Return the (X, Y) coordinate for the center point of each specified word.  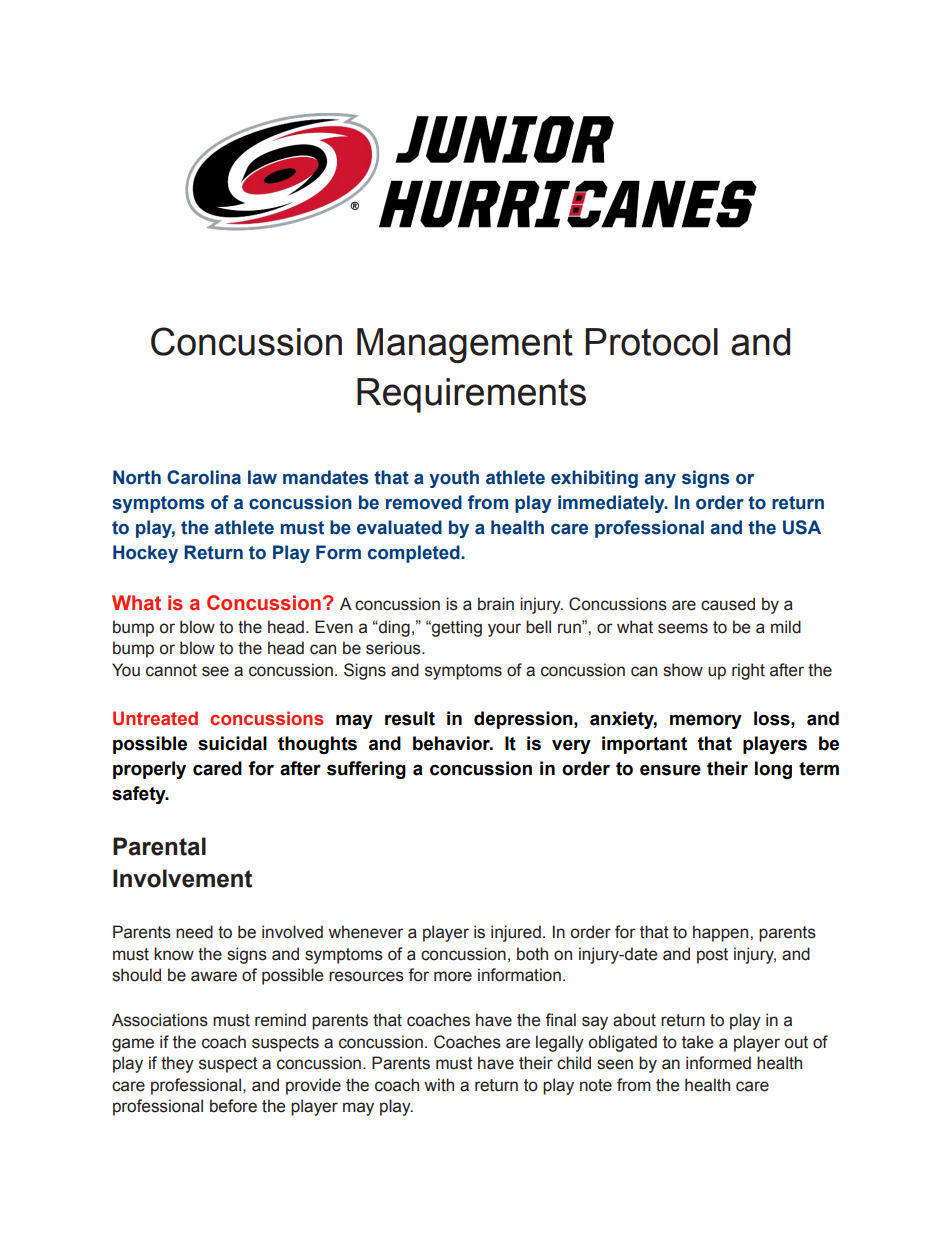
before (233, 1106)
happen (722, 933)
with (439, 1085)
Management (465, 345)
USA (802, 527)
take (697, 1042)
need (194, 932)
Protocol (651, 342)
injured (516, 933)
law (262, 477)
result (410, 718)
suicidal (232, 743)
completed (415, 554)
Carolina (204, 477)
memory (706, 721)
